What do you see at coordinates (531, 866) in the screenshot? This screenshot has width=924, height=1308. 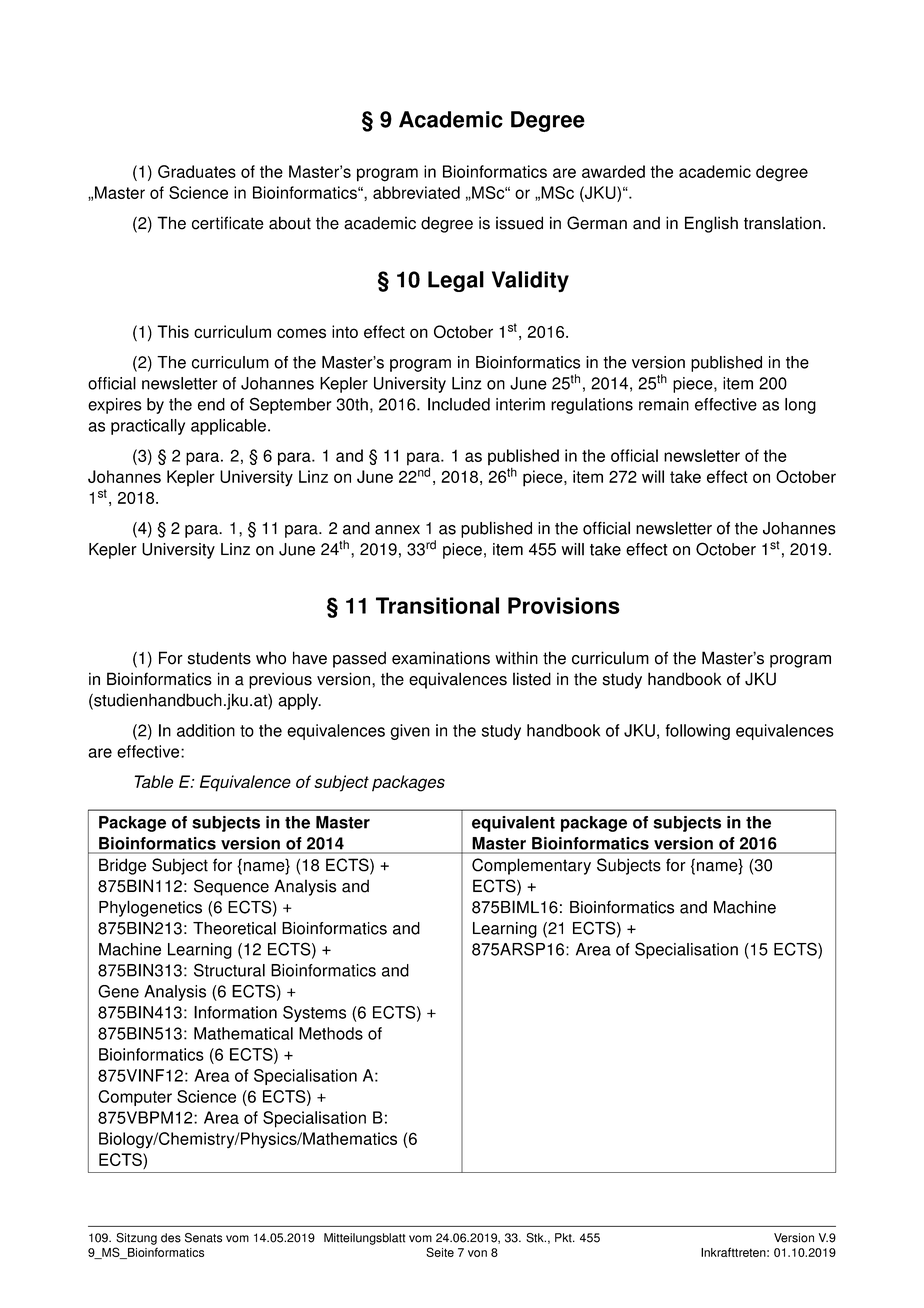 I see `Complementary` at bounding box center [531, 866].
